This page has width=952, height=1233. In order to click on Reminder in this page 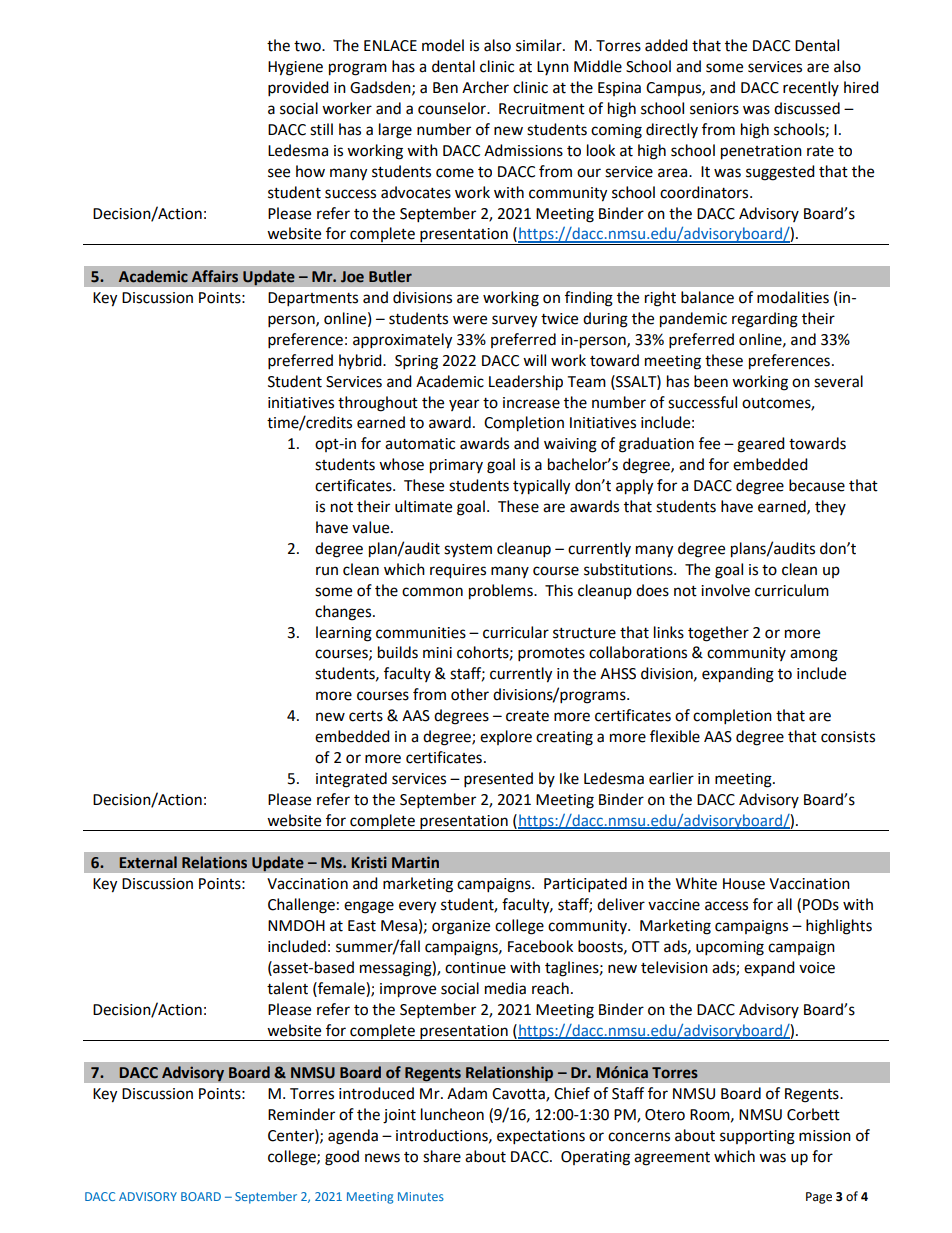, I will do `click(301, 1114)`.
